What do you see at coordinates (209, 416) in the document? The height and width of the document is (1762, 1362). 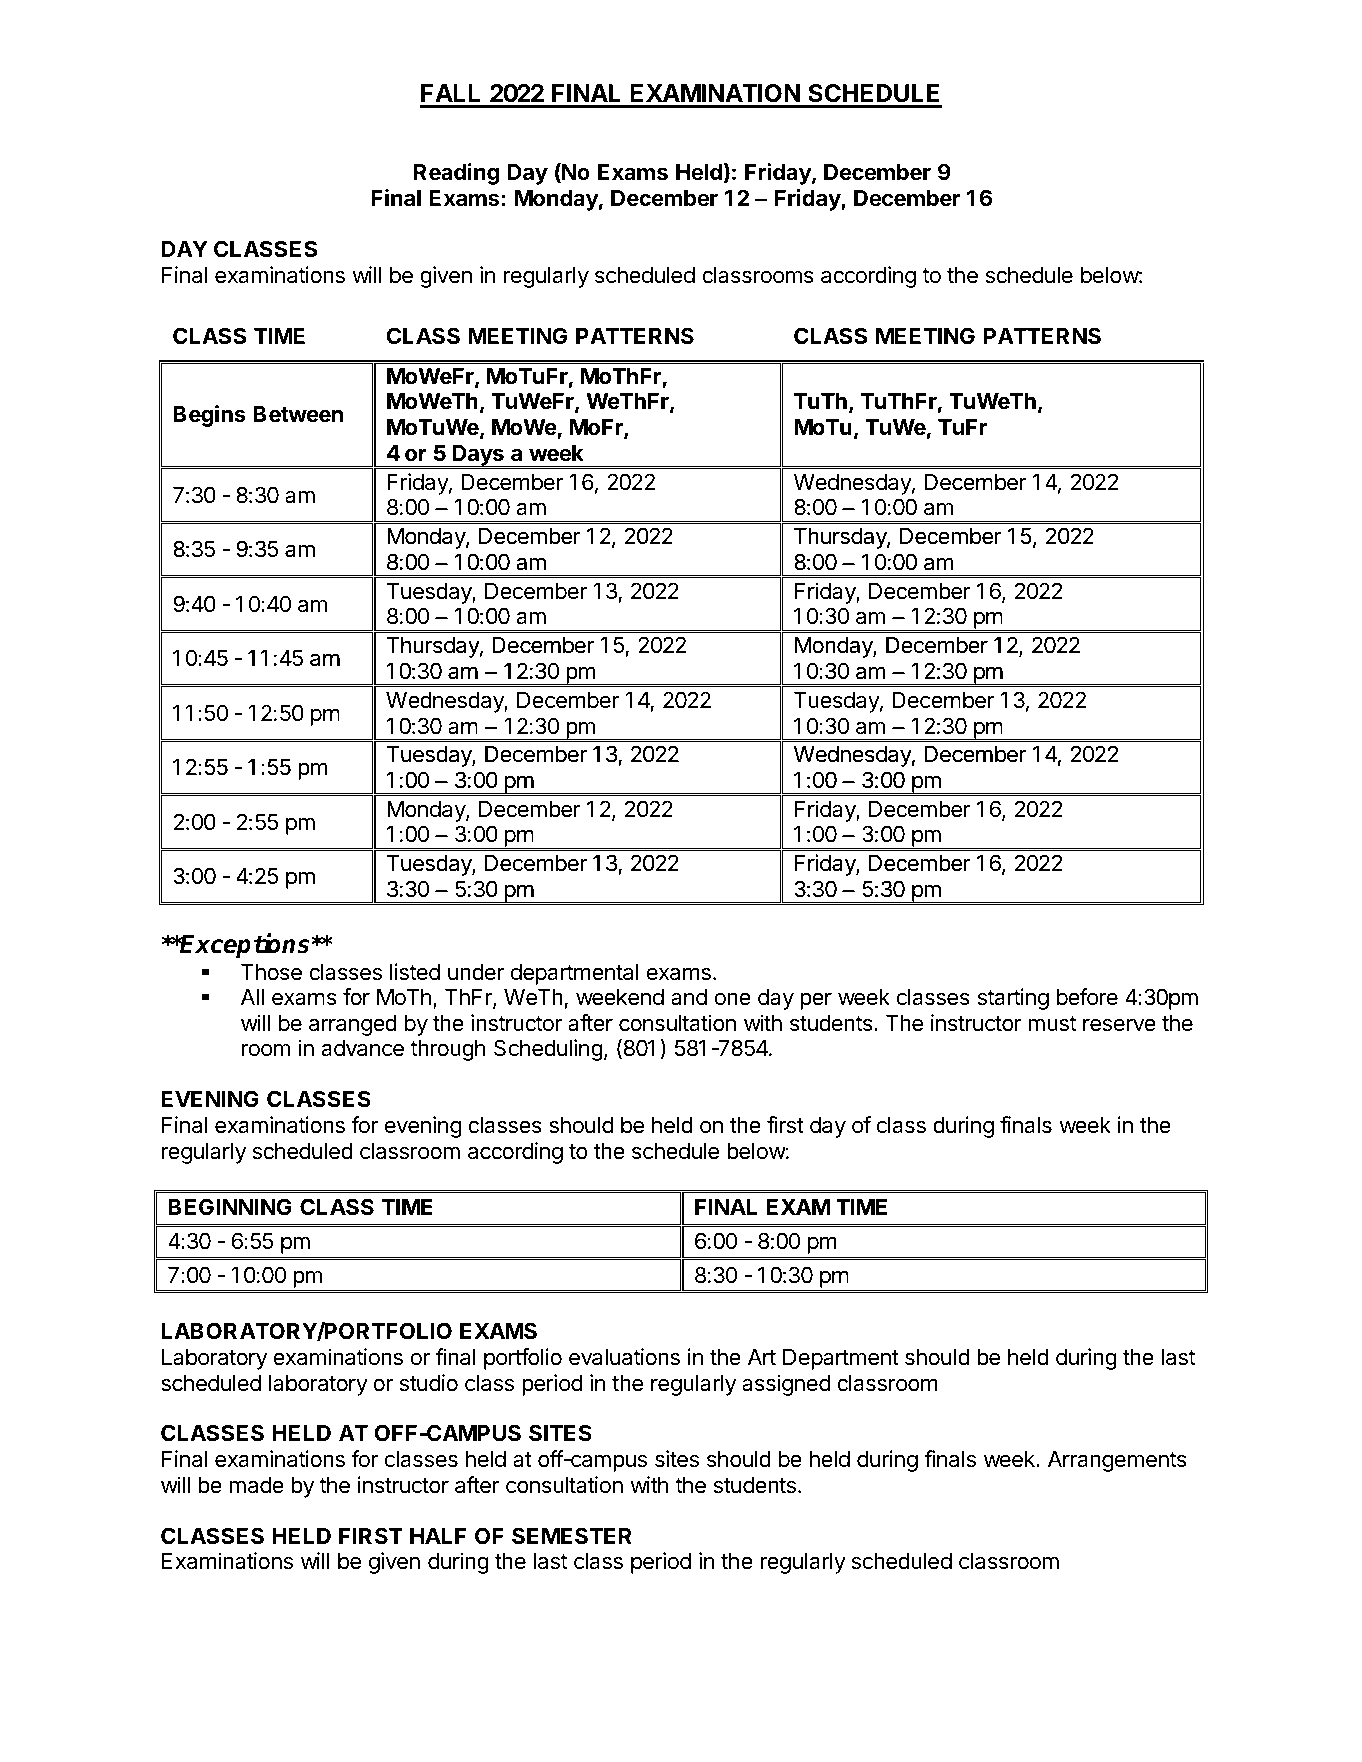 I see `Begins` at bounding box center [209, 416].
